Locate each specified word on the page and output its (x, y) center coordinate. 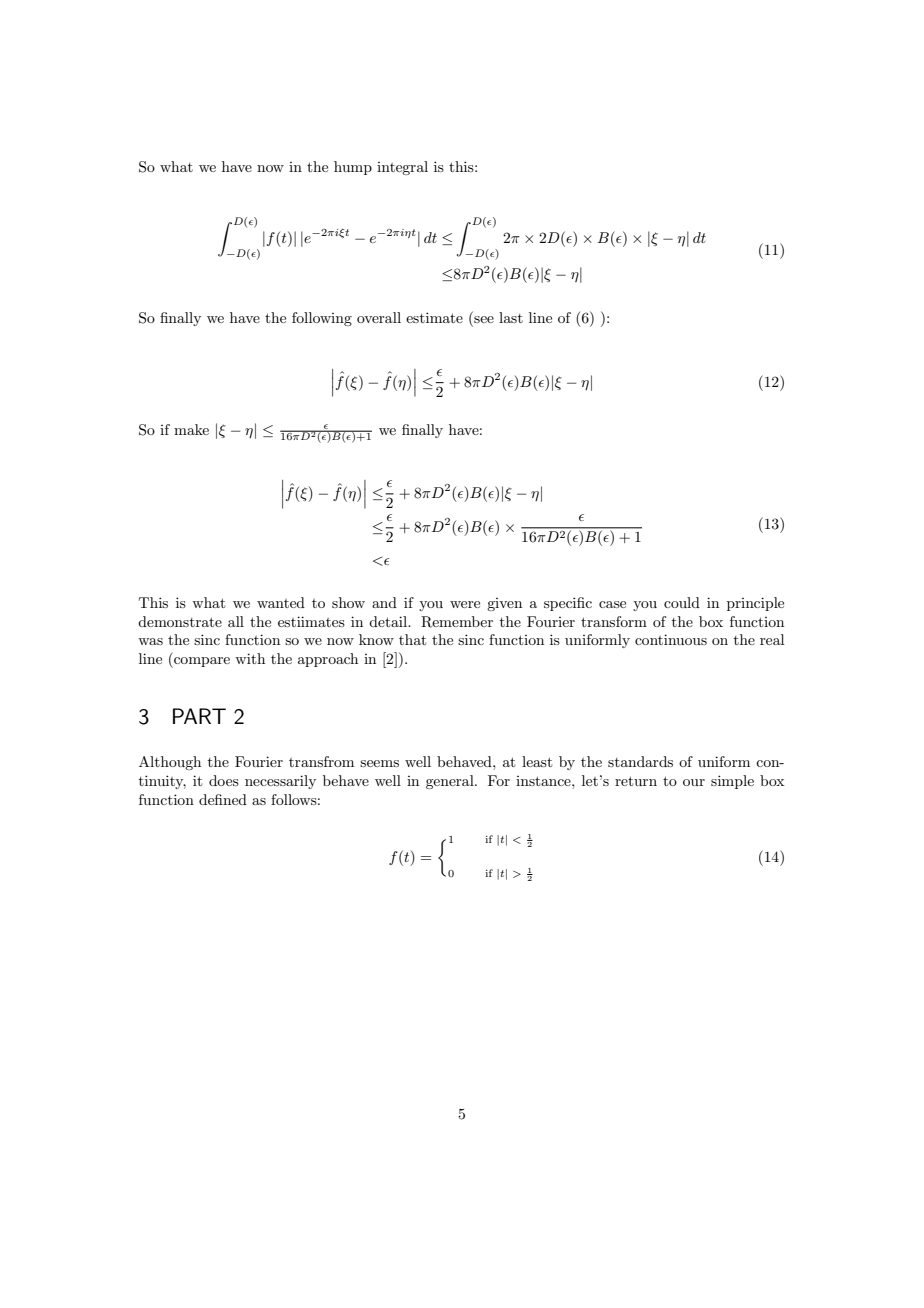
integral (402, 168)
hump (353, 168)
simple (732, 782)
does (224, 780)
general (451, 782)
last (511, 317)
